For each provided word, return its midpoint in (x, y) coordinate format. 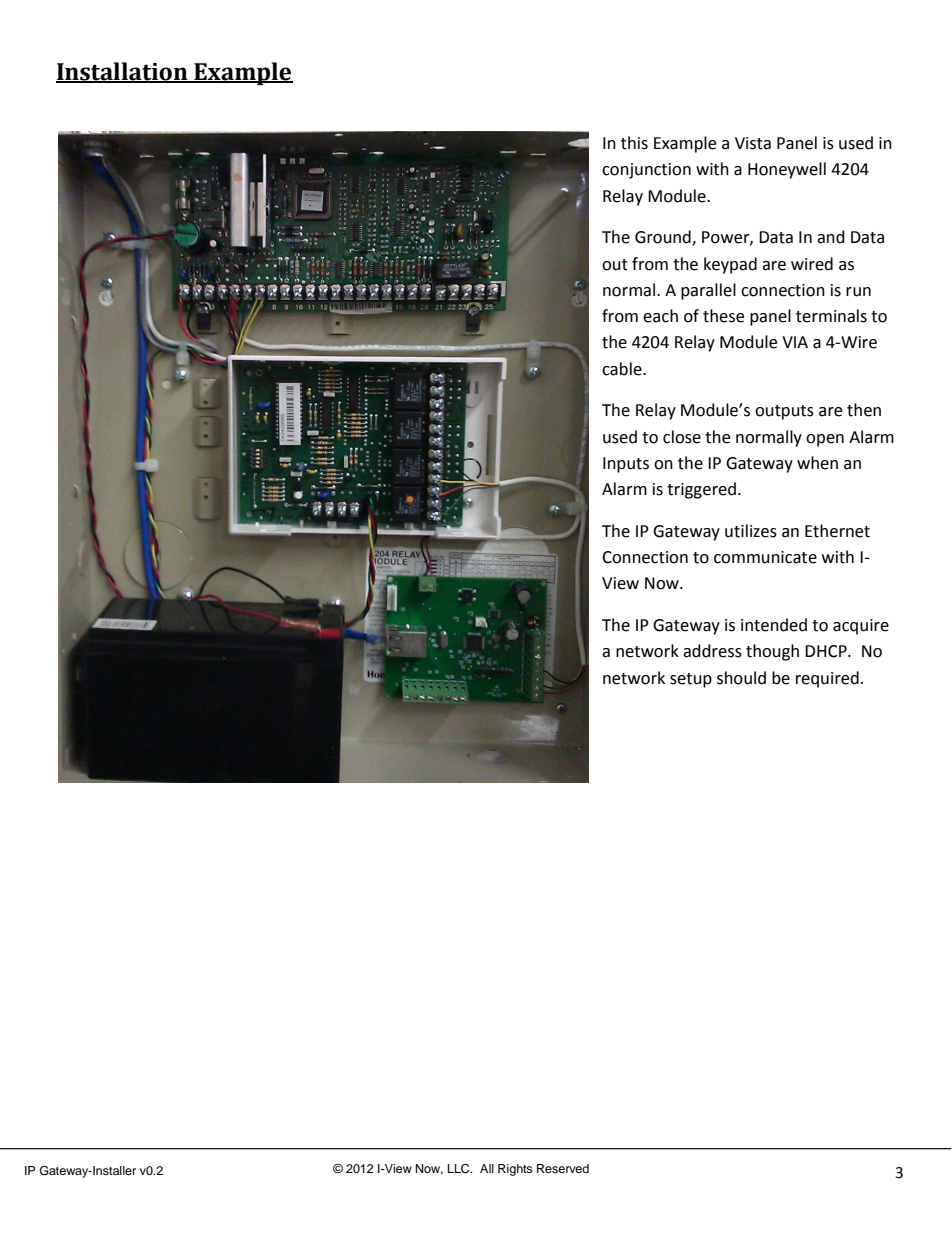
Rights (515, 1170)
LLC (460, 1169)
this (634, 143)
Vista (753, 143)
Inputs (626, 465)
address (712, 651)
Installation (123, 72)
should (741, 678)
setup (691, 680)
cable (623, 369)
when (817, 463)
